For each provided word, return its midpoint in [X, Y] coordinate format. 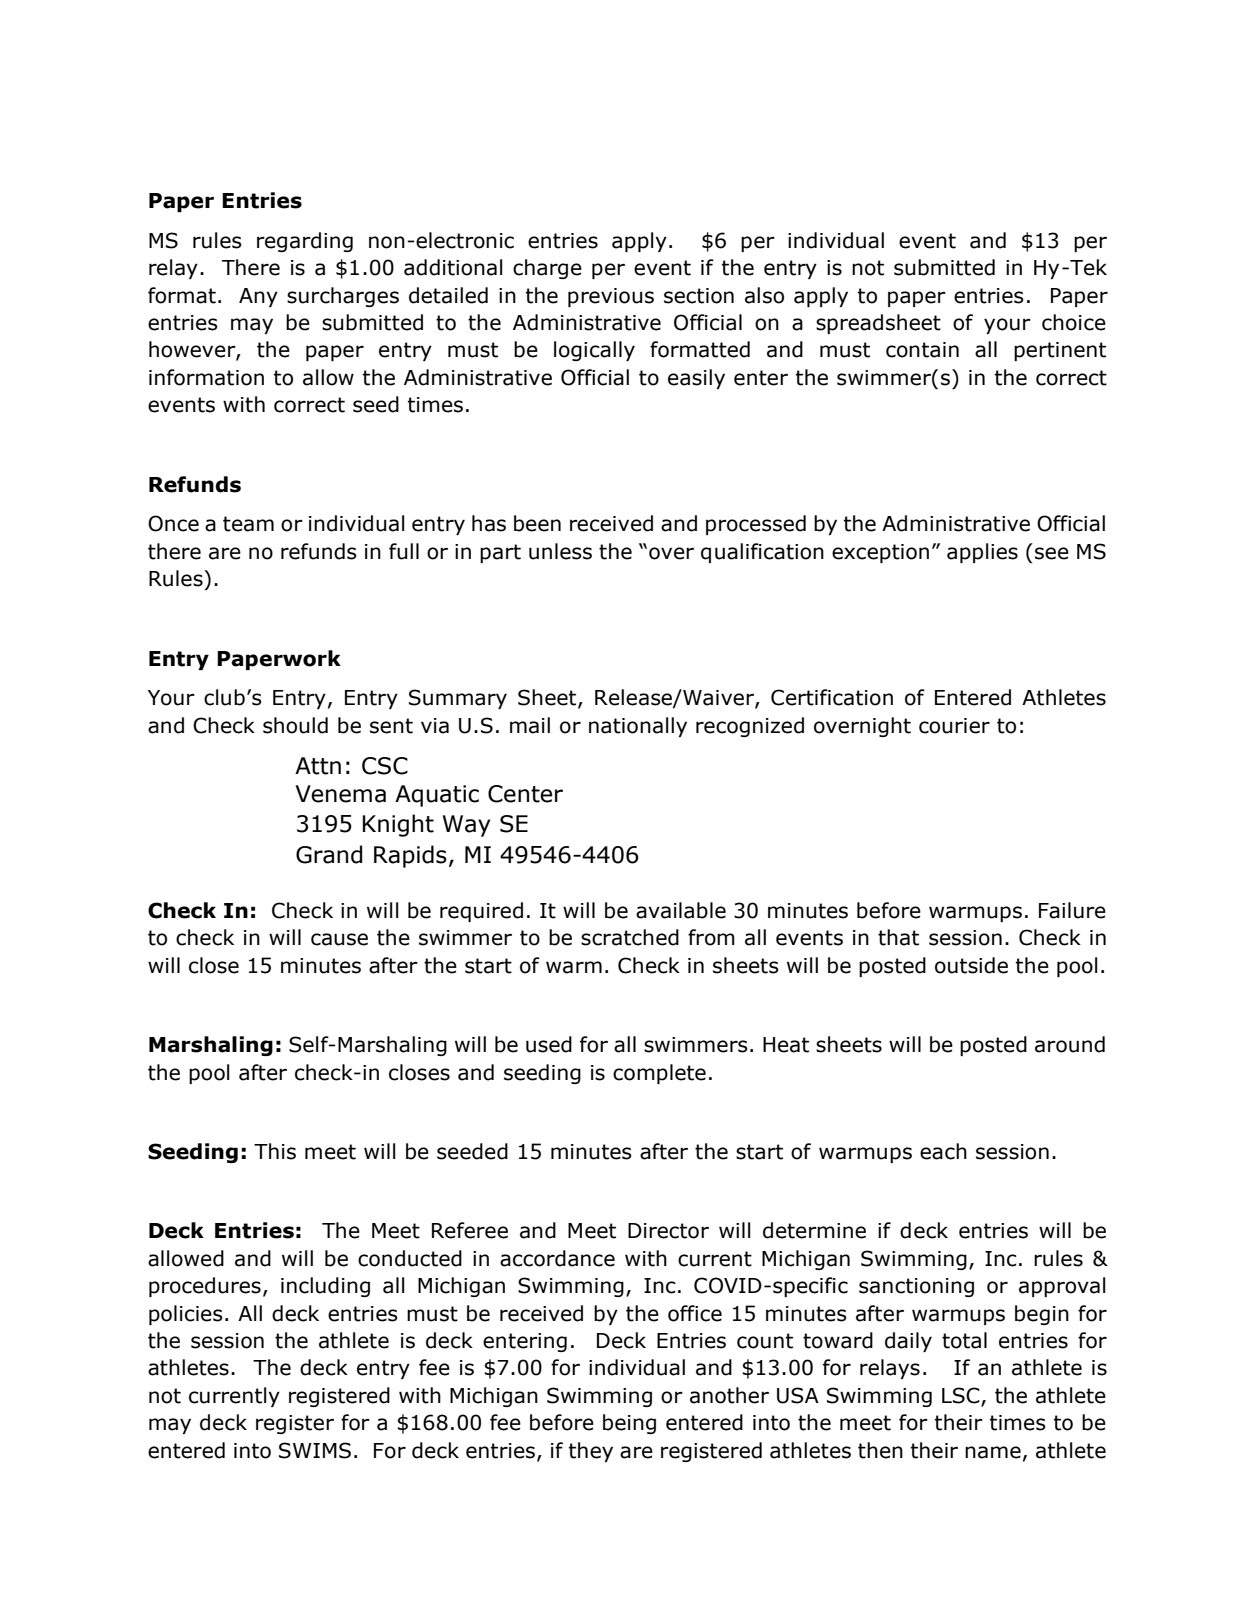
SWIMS [315, 1450]
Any [258, 297]
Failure [1072, 910]
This [275, 1151]
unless [560, 551]
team [248, 524]
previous [611, 297]
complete [659, 1074]
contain [922, 350]
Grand [329, 854]
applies [982, 553]
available [681, 910]
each [943, 1151]
